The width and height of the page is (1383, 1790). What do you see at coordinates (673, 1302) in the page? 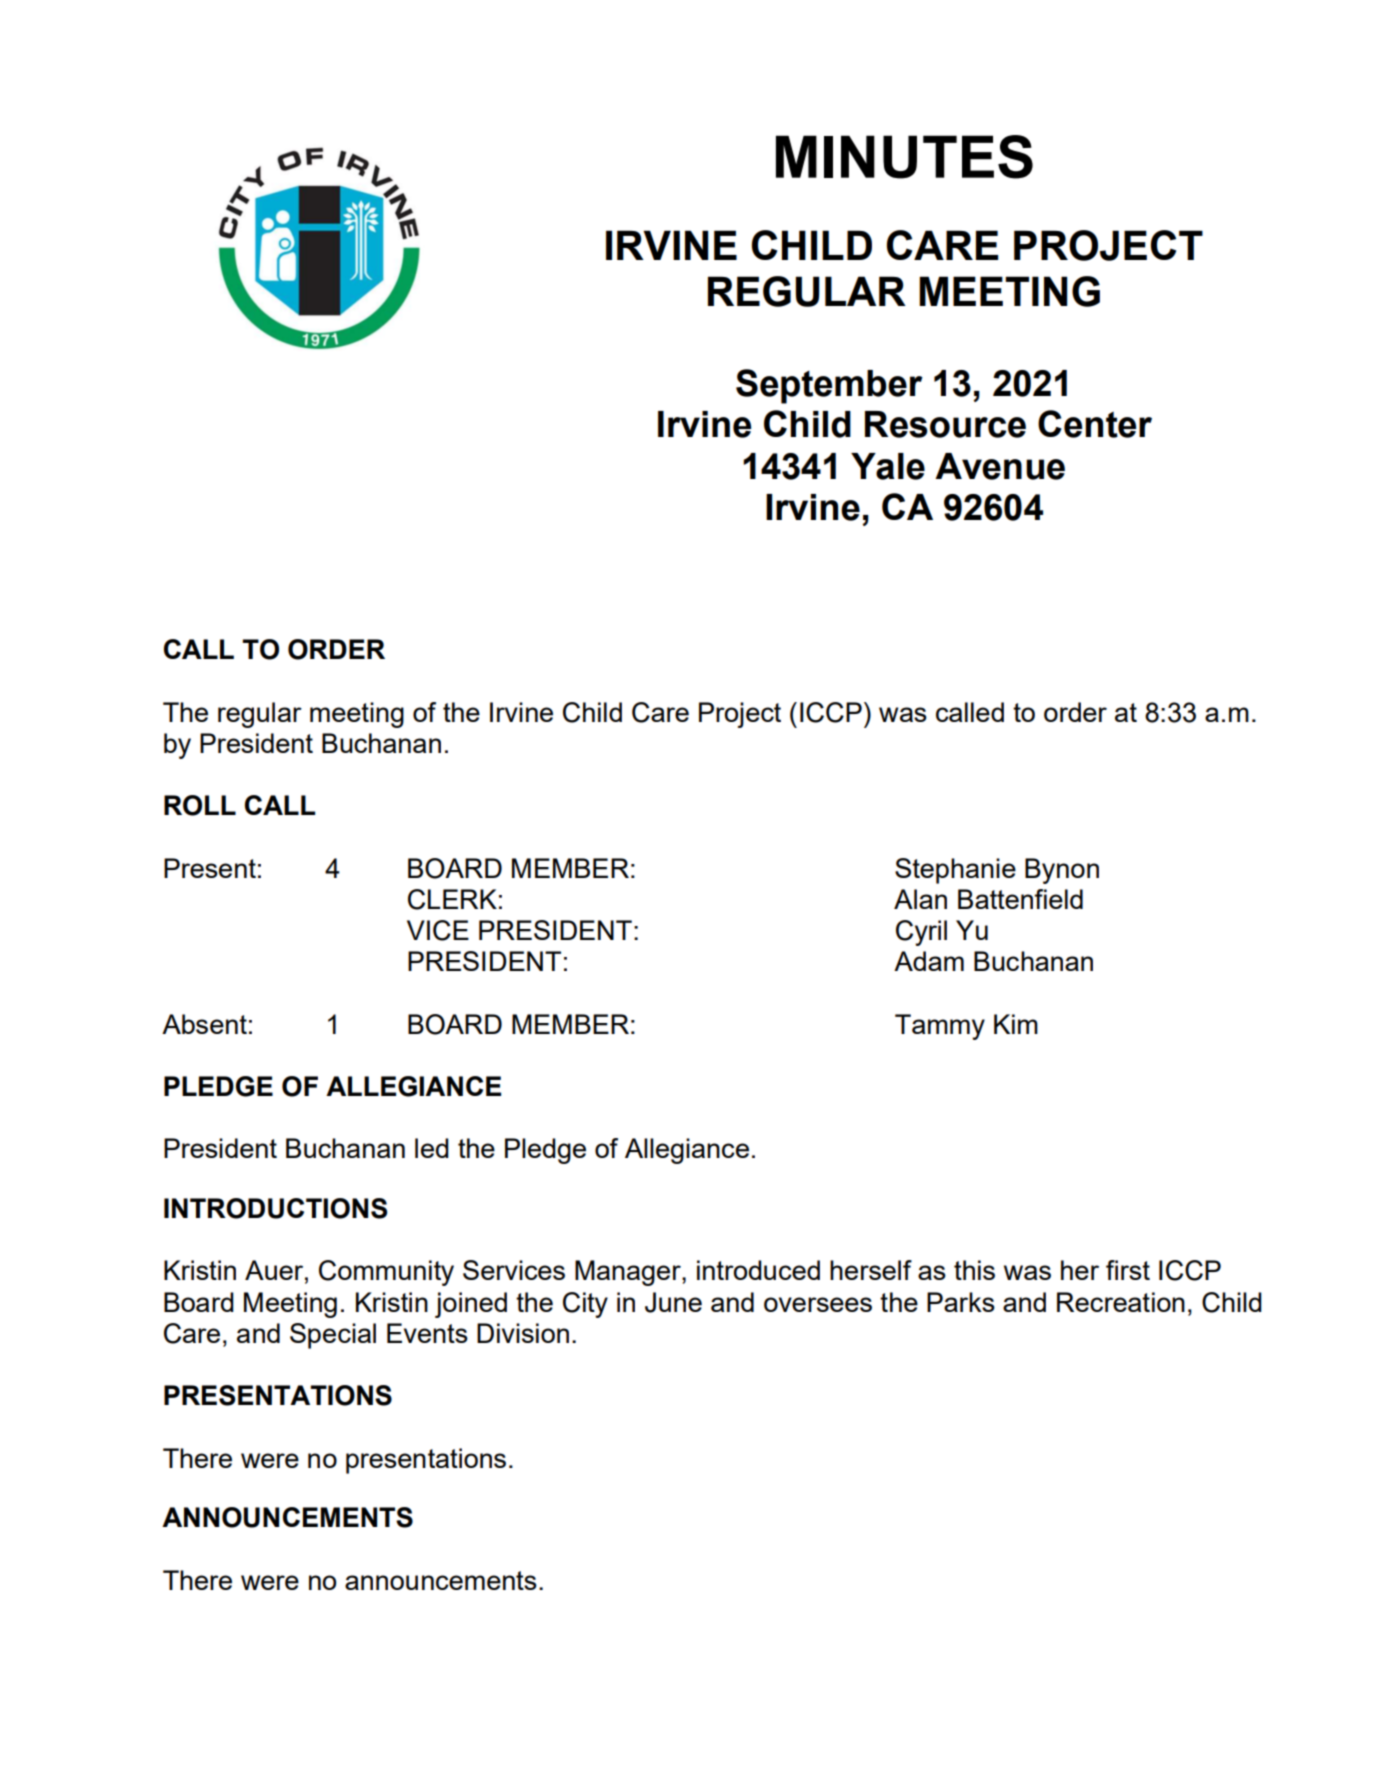
I see `June` at bounding box center [673, 1302].
